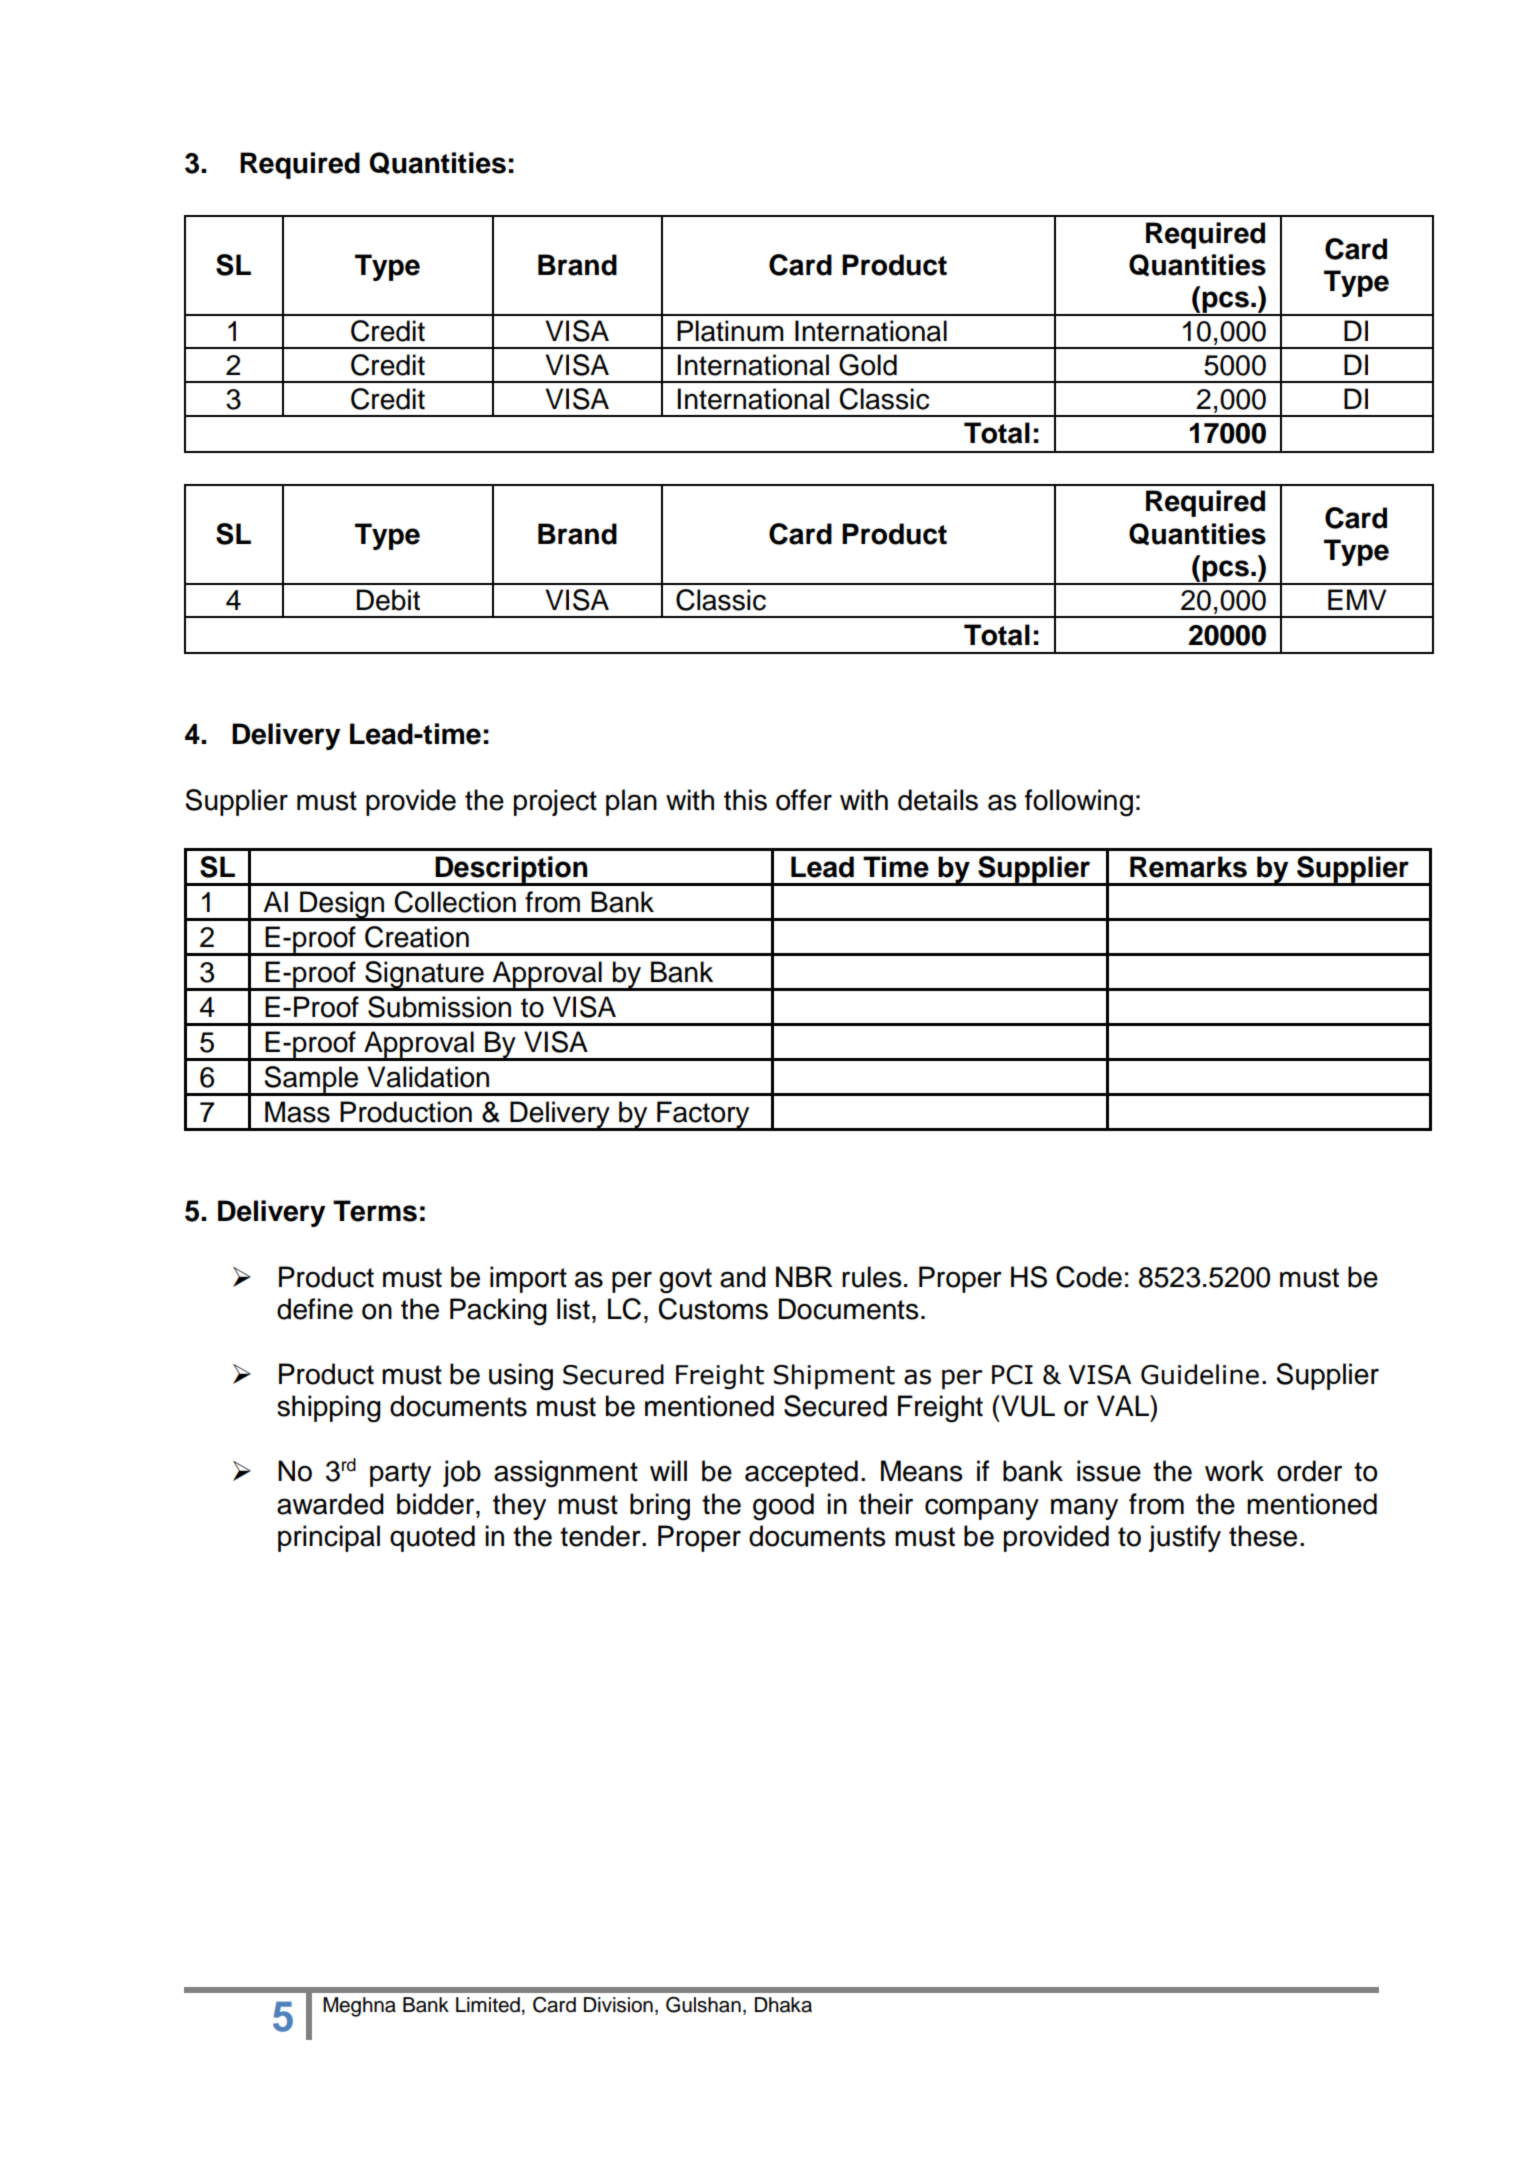 The image size is (1526, 2157). Describe the element at coordinates (801, 1473) in the screenshot. I see `accepted` at that location.
